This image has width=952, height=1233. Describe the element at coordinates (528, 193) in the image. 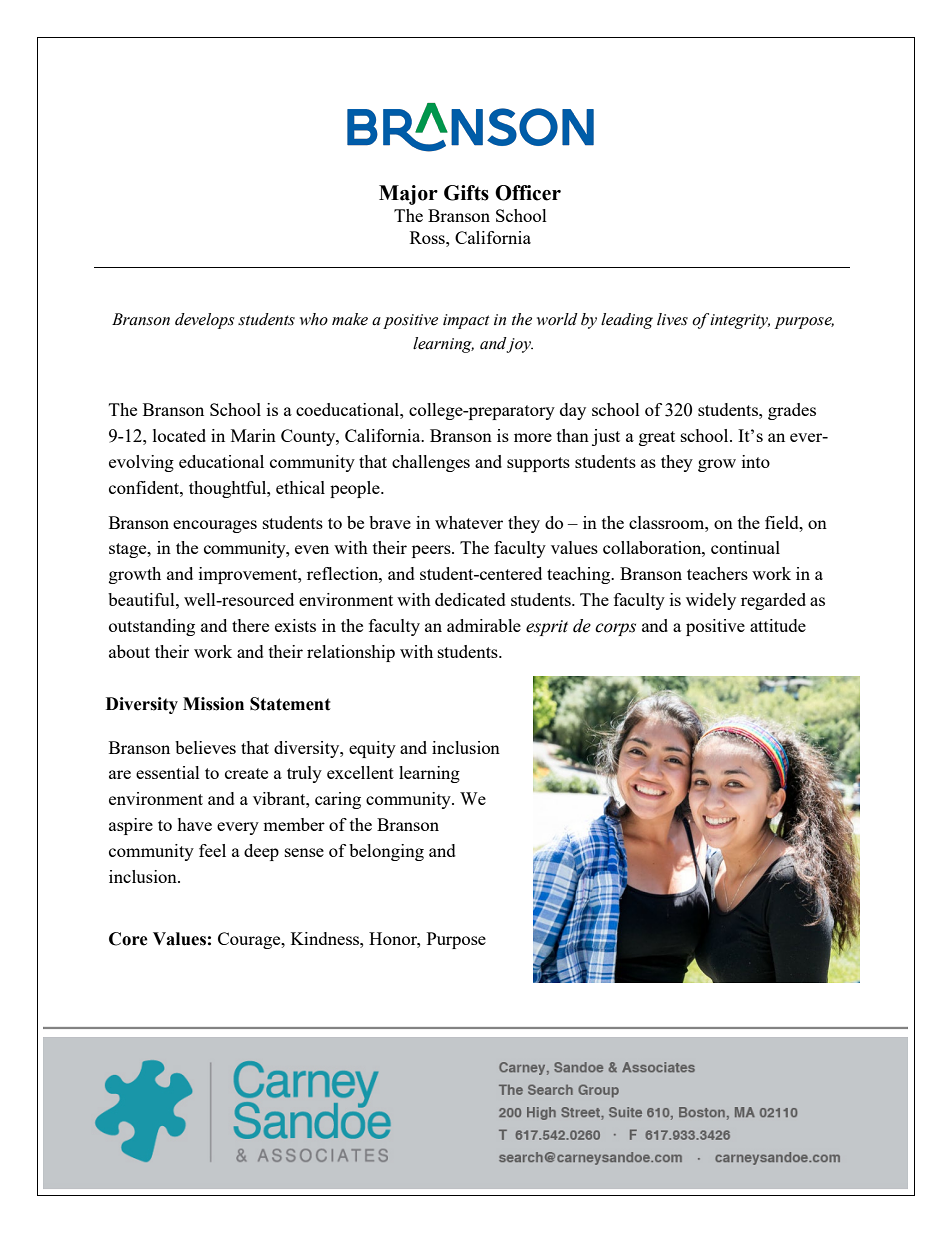

I see `Officer` at that location.
